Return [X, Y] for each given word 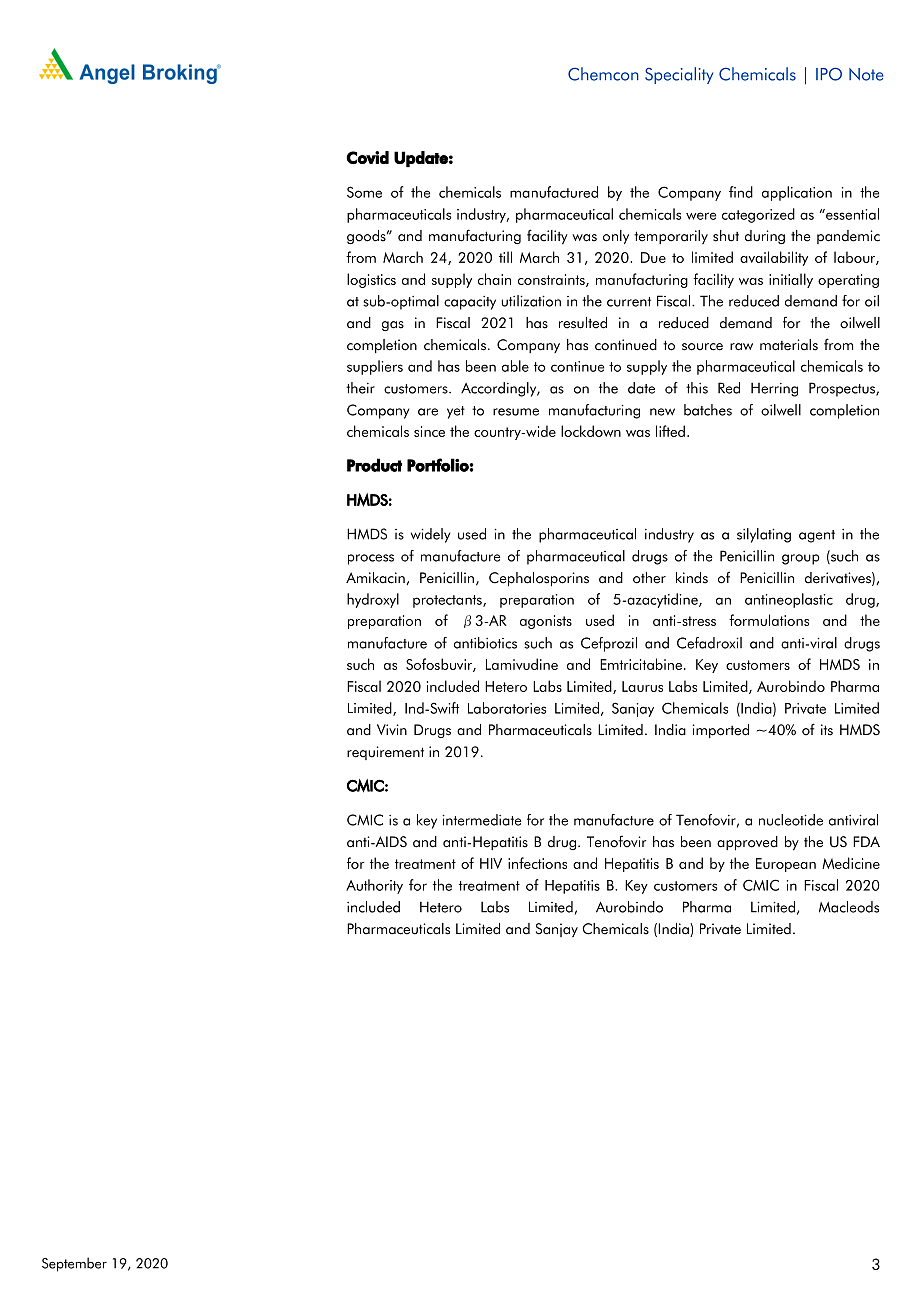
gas [393, 326]
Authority [374, 886]
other [649, 578]
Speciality [679, 75]
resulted [583, 323]
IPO [829, 74]
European [786, 865]
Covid [367, 157]
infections [537, 863]
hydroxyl [373, 600]
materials [789, 345]
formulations [769, 620]
